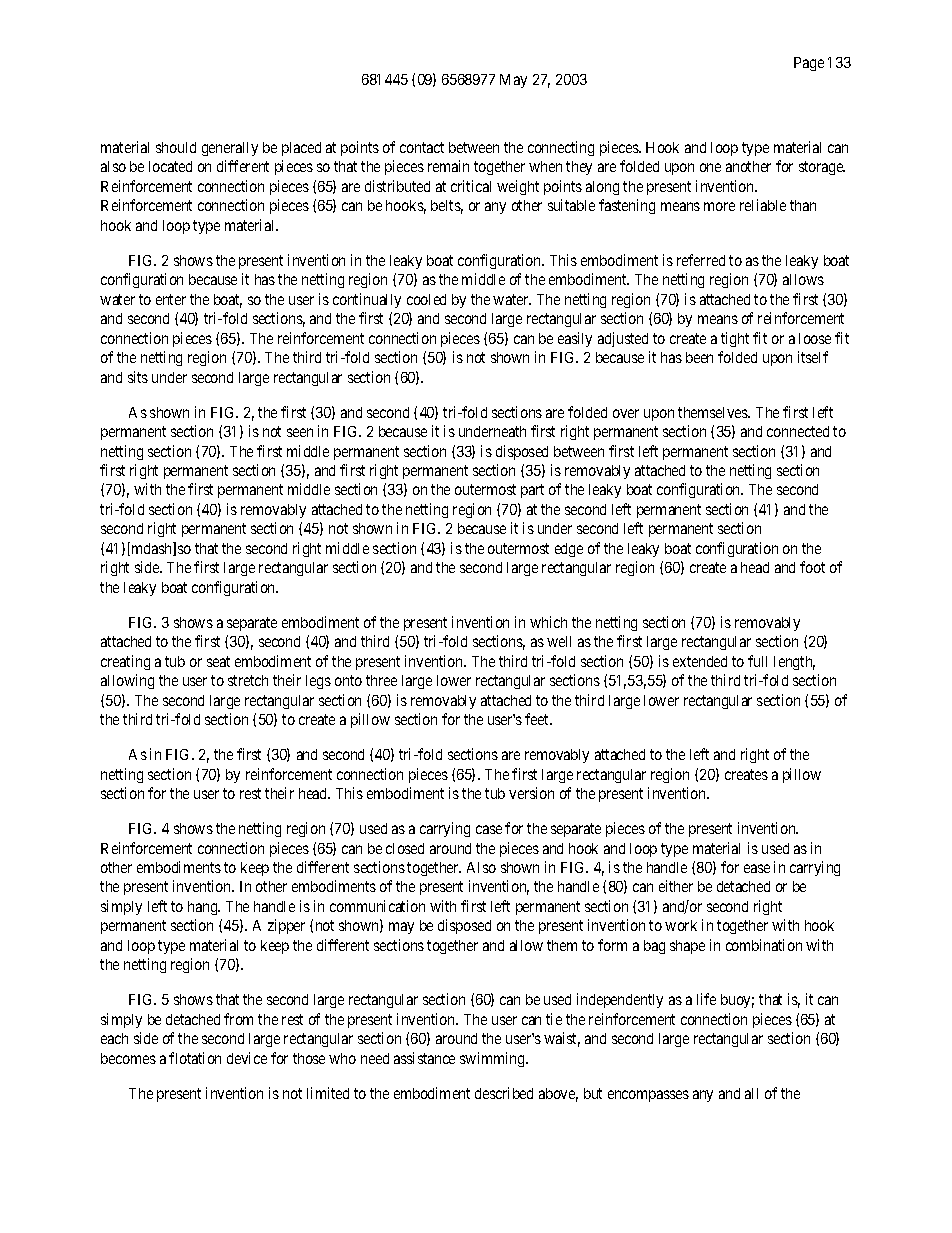 The height and width of the page is (1233, 952). Describe the element at coordinates (171, 299) in the page. I see `enter` at that location.
